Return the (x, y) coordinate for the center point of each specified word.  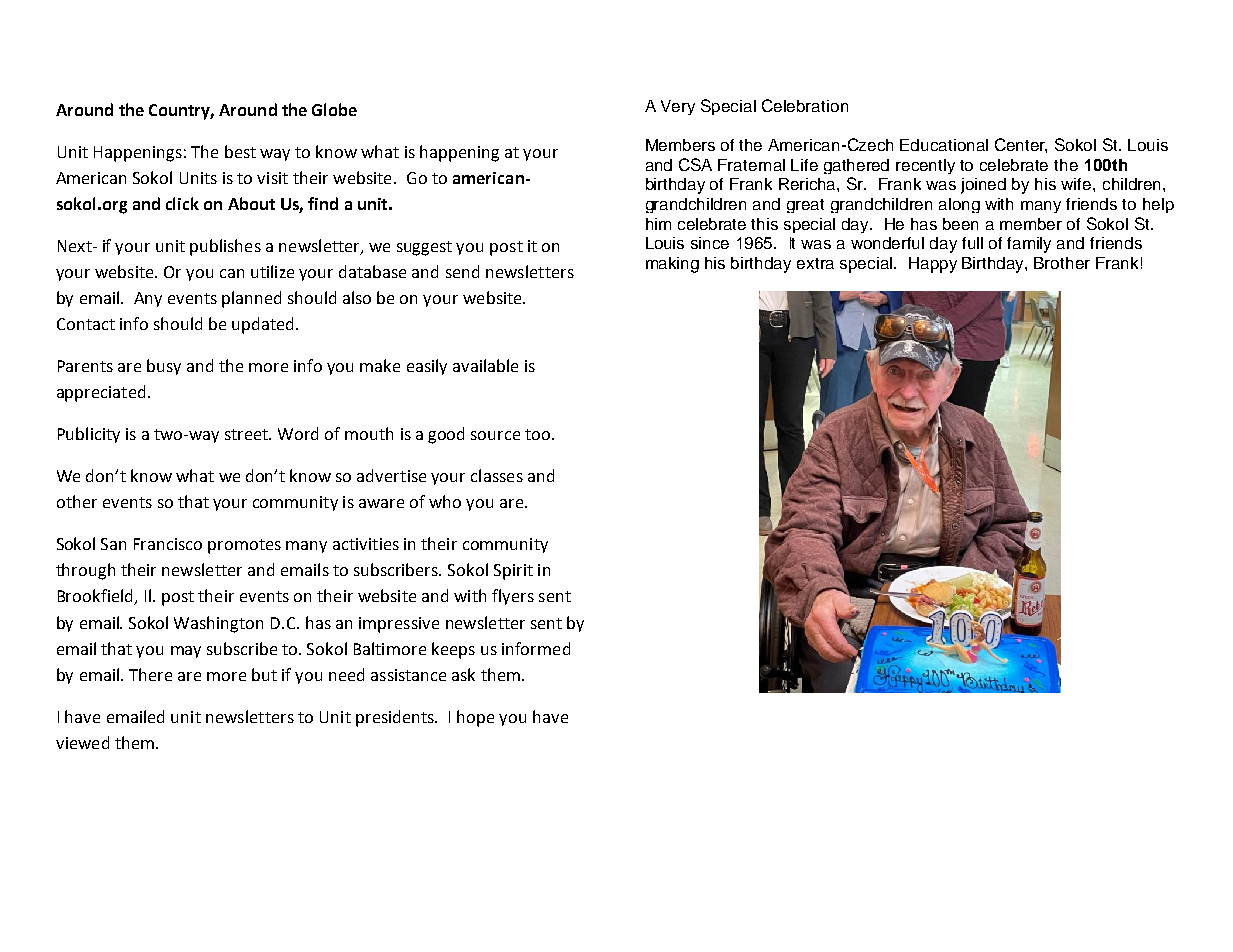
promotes (244, 546)
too (539, 434)
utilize (272, 271)
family (1029, 245)
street (248, 434)
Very (678, 107)
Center (1021, 145)
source (495, 435)
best (240, 151)
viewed (82, 742)
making (672, 265)
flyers (513, 597)
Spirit (513, 572)
